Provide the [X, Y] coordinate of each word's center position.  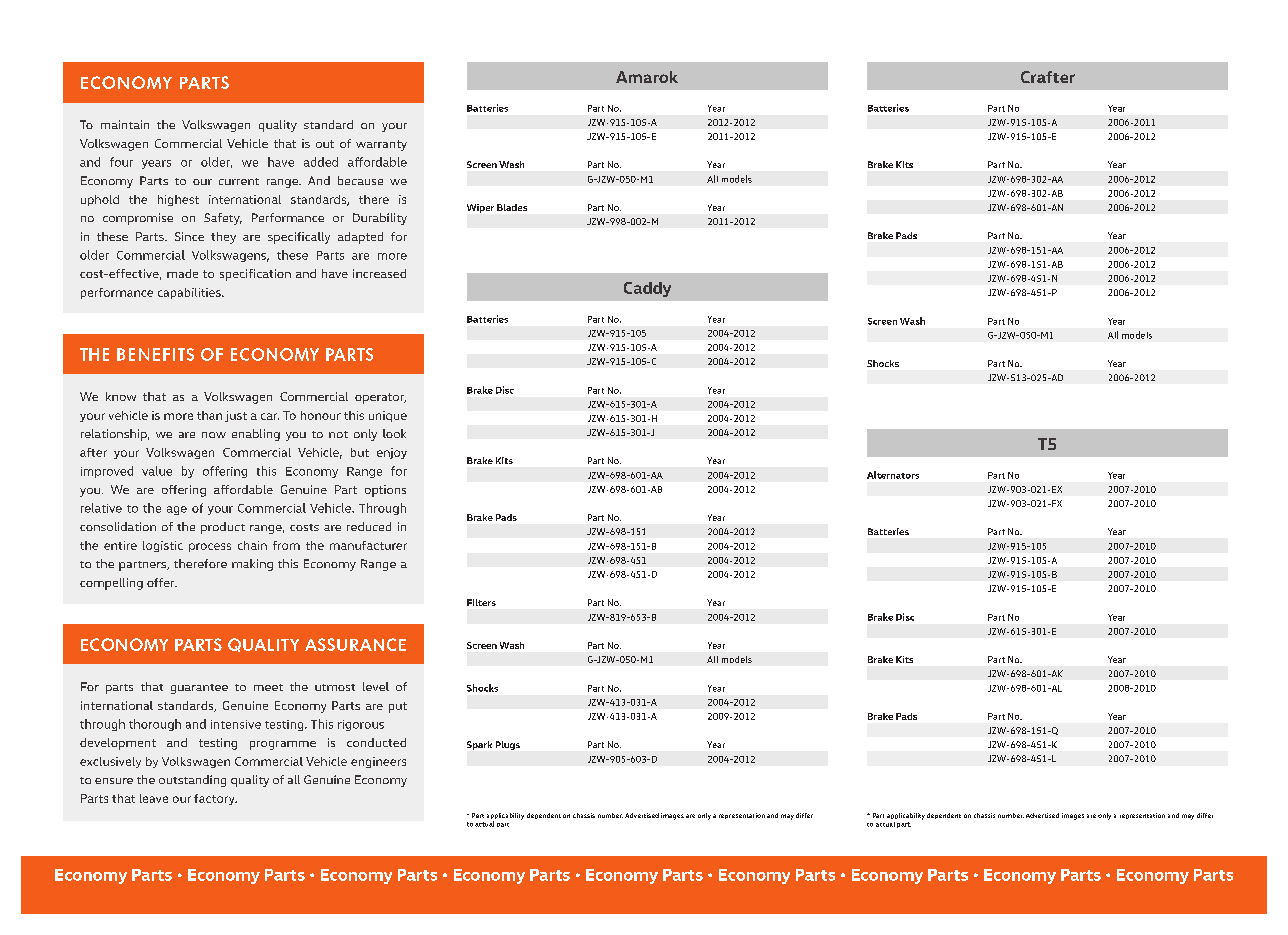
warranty [381, 145]
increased [379, 273]
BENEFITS [155, 354]
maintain [125, 124]
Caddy [647, 289]
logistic [163, 546]
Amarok [647, 77]
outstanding [192, 781]
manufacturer [368, 545]
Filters [481, 602]
